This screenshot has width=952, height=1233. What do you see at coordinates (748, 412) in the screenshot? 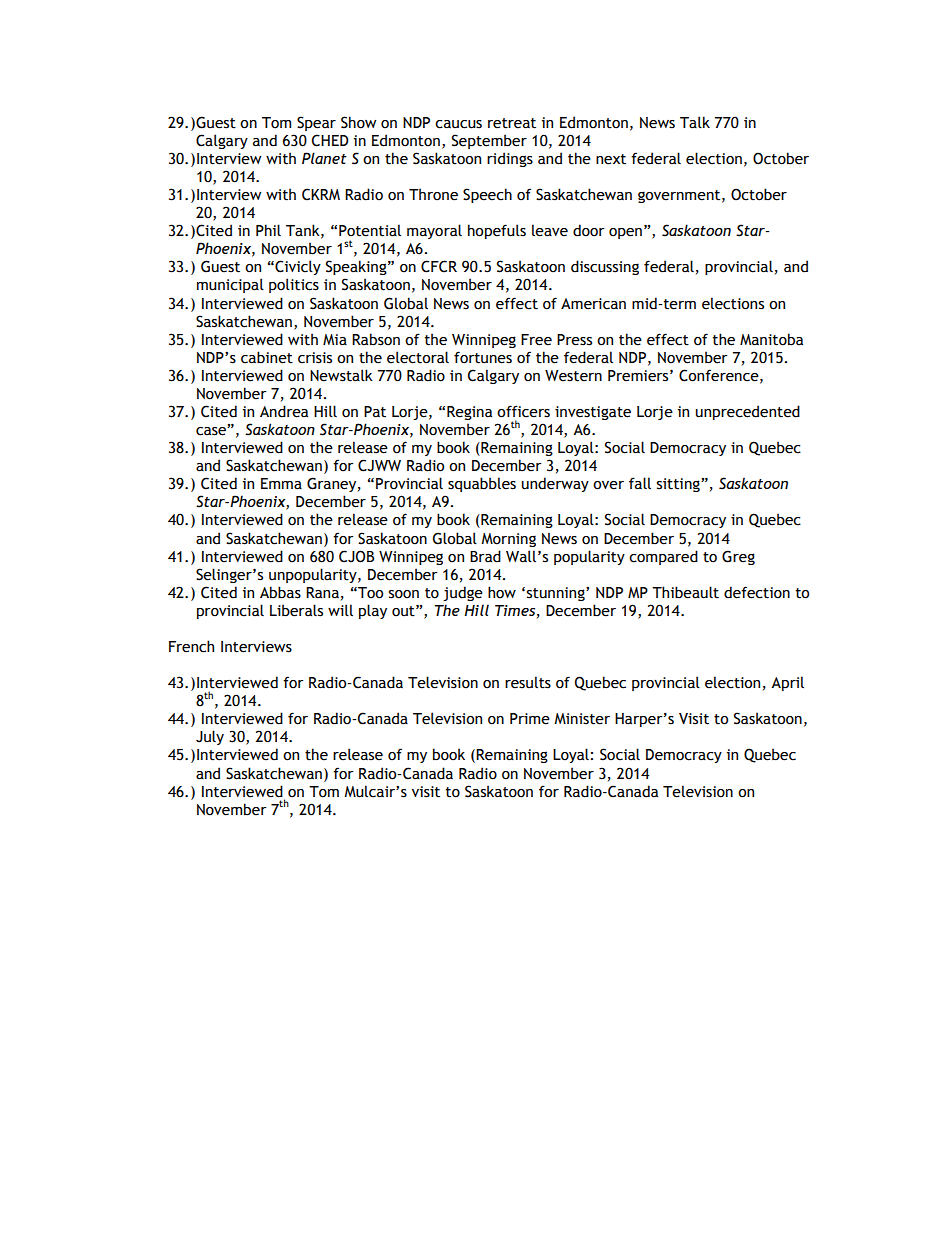
I see `unprecedented` at bounding box center [748, 412].
